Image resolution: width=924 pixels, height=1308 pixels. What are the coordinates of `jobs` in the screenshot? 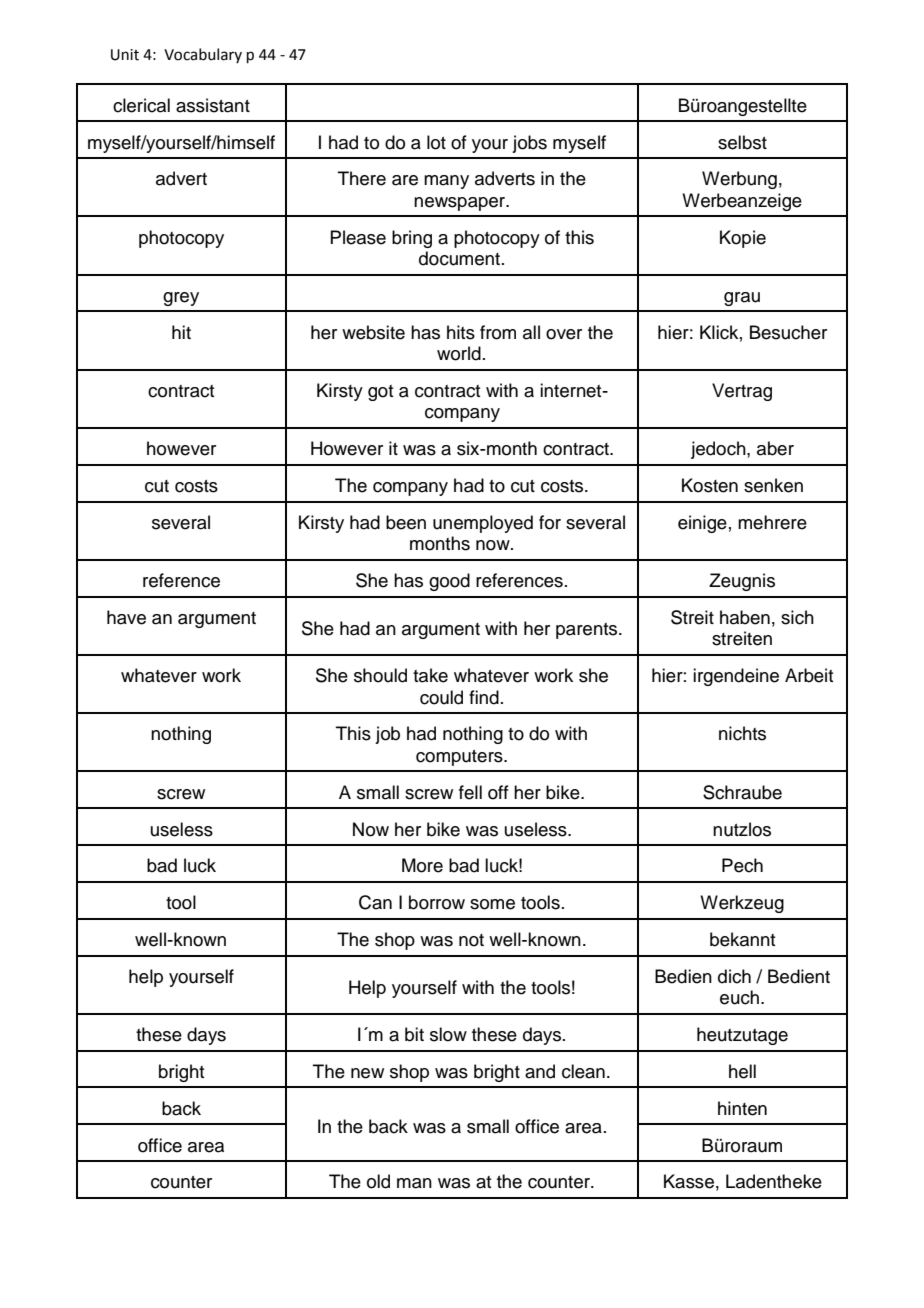 It's located at (529, 144).
